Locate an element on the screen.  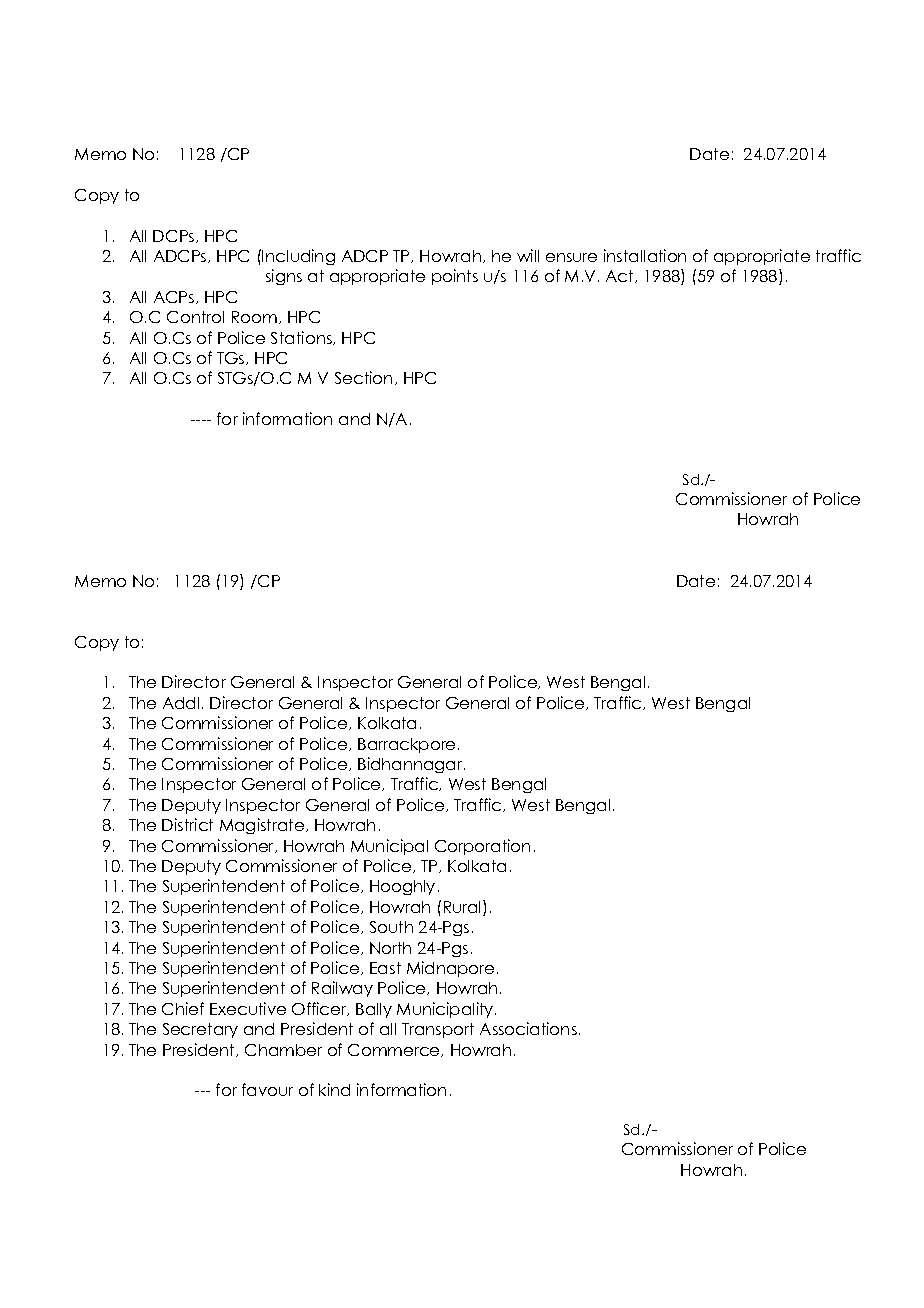
Commerce is located at coordinates (395, 1050).
